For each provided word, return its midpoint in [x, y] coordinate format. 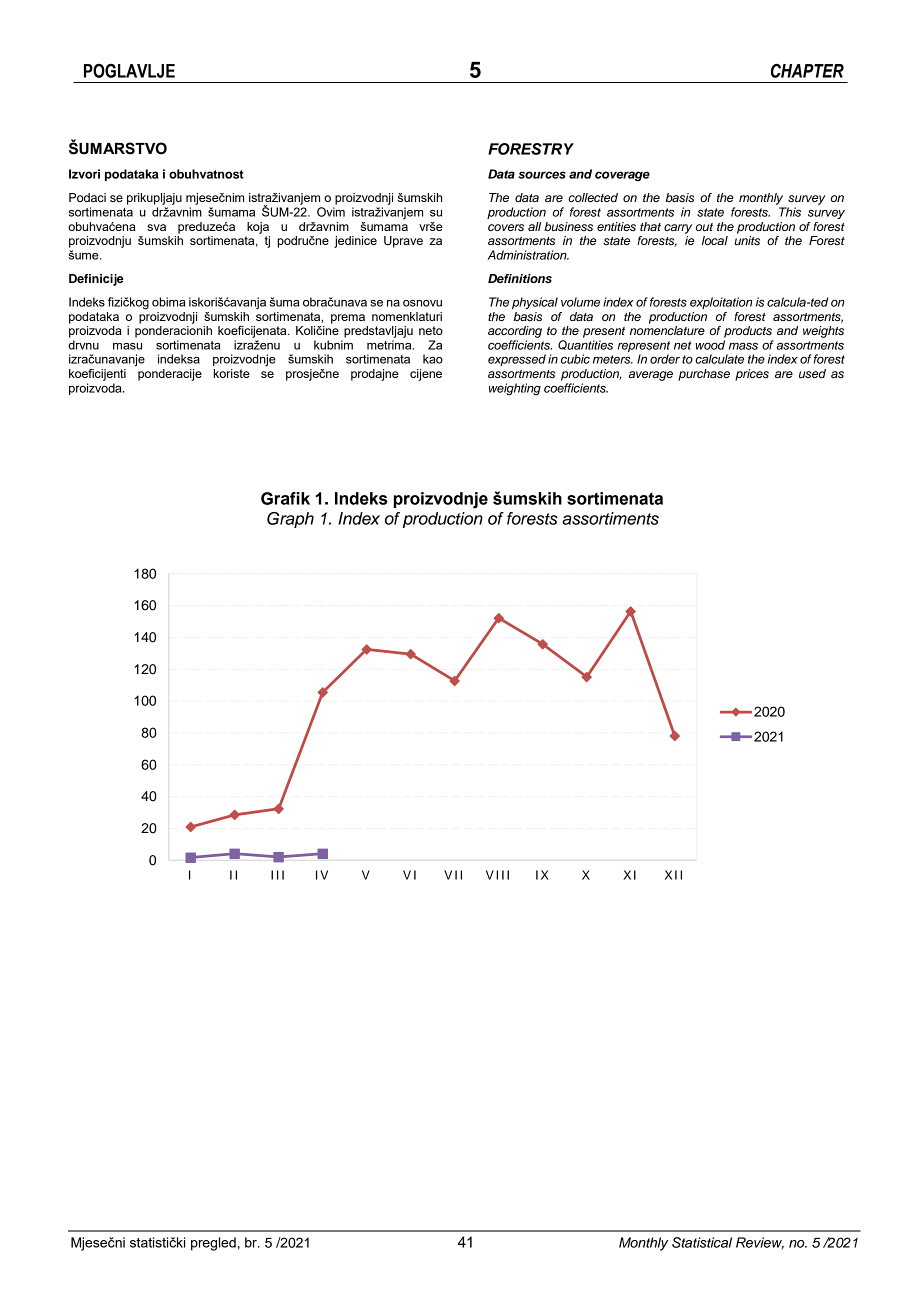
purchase [704, 375]
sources [542, 175]
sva [156, 227]
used [812, 373]
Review [760, 1243]
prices [752, 375]
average [650, 376]
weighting [515, 389]
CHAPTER [807, 71]
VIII [497, 875]
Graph [290, 520]
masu [127, 346]
